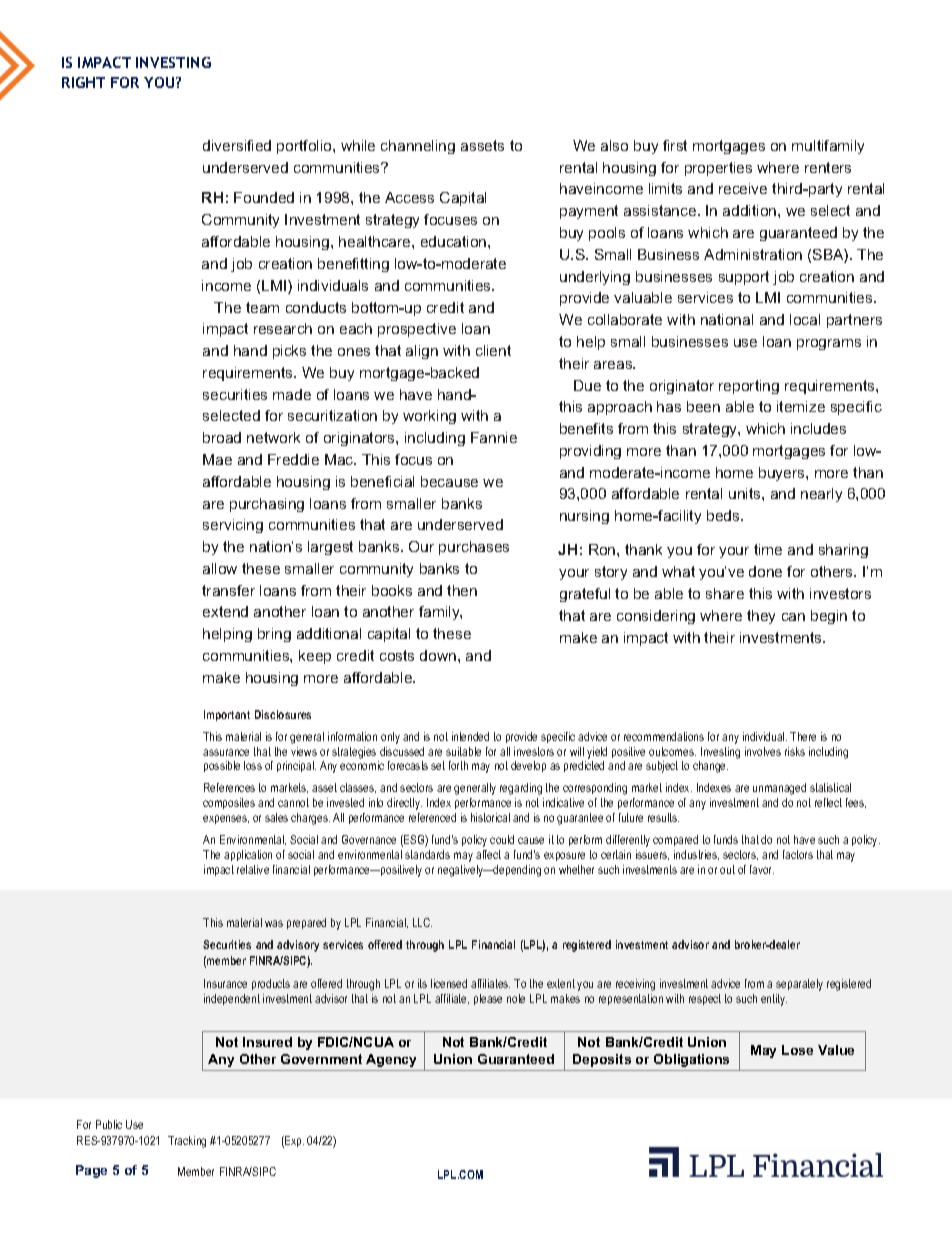  What do you see at coordinates (749, 387) in the screenshot?
I see `reporting` at bounding box center [749, 387].
